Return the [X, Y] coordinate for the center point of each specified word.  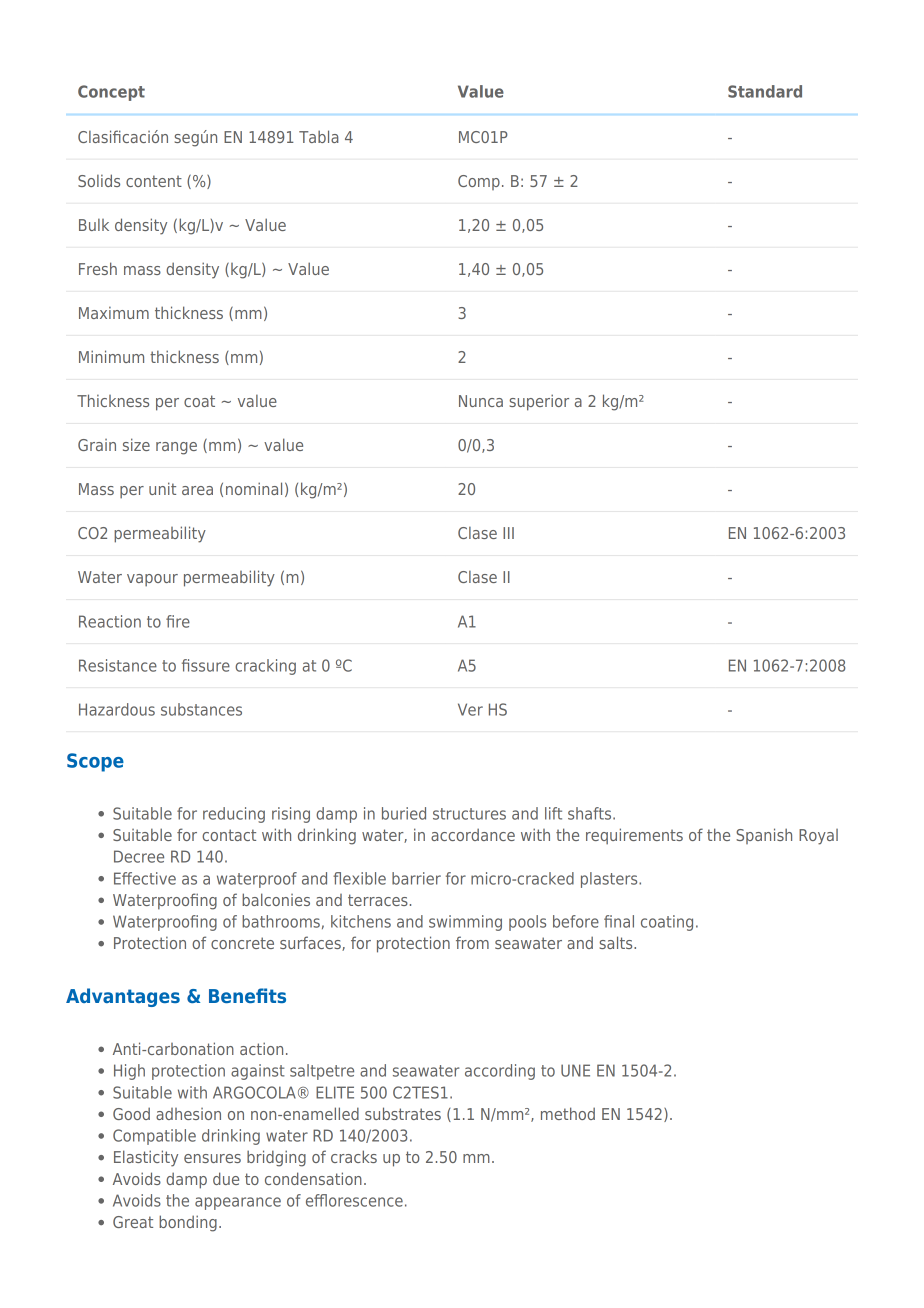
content [154, 181]
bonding [188, 1223]
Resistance [118, 665]
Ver [470, 709]
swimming [465, 923]
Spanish [764, 836]
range [176, 448]
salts [617, 942]
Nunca [481, 401]
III [508, 533]
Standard [765, 91]
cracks [354, 1156]
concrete [242, 943]
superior [539, 402]
